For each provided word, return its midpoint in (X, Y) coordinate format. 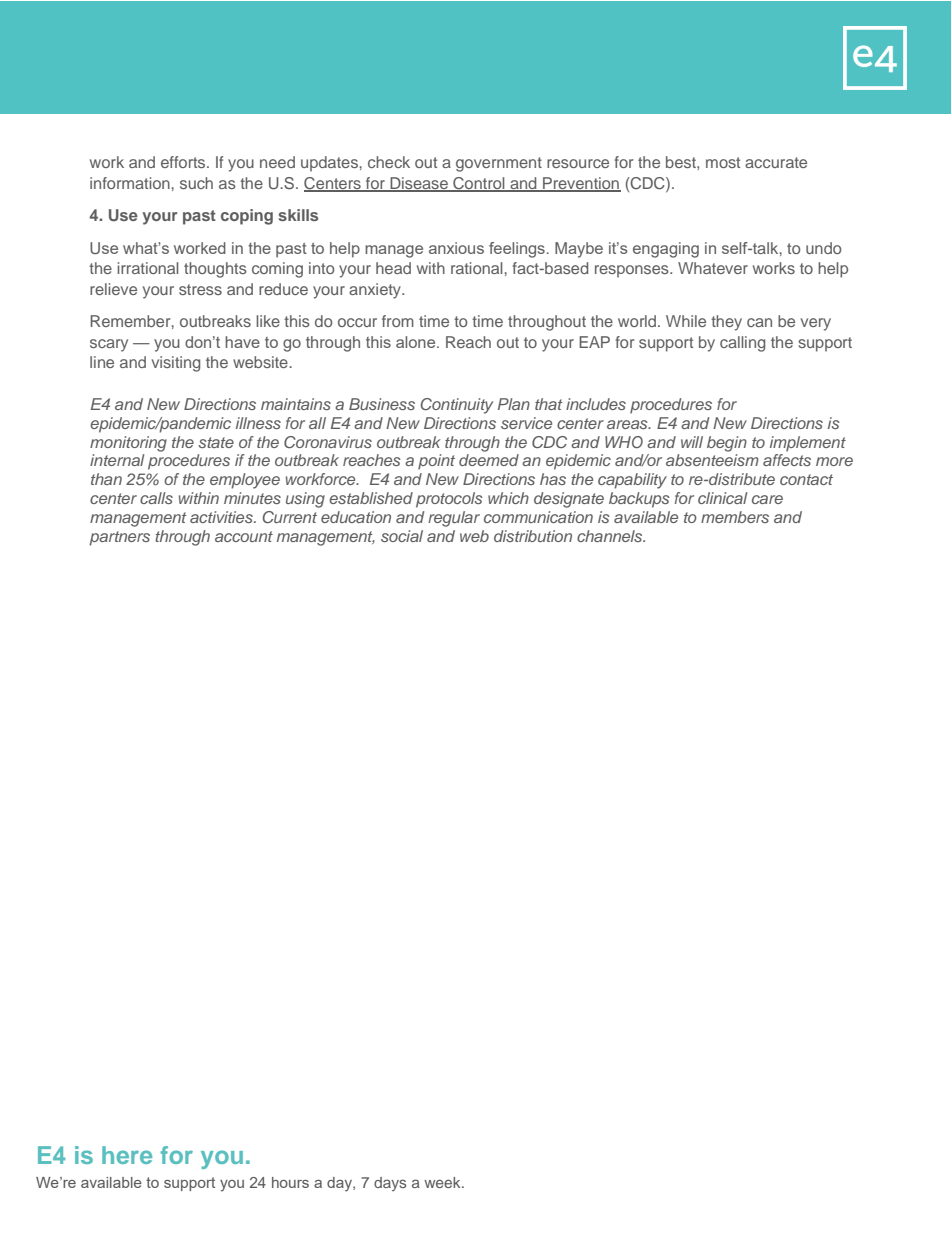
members (735, 517)
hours (290, 1182)
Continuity (457, 406)
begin (727, 444)
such (196, 183)
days (390, 1184)
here (127, 1155)
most (723, 162)
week (443, 1182)
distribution (533, 536)
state (216, 442)
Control (479, 184)
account (244, 536)
